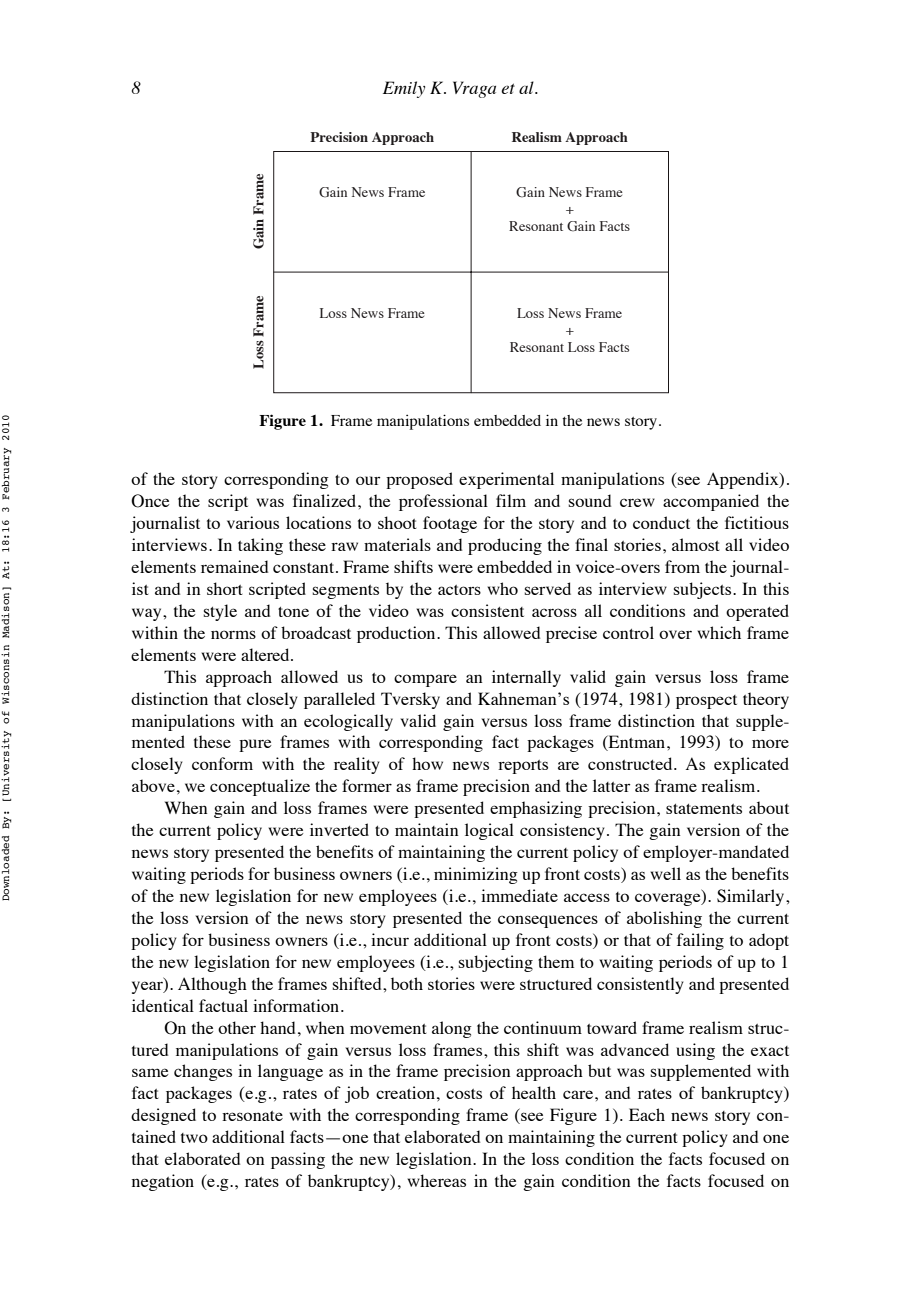 The width and height of the screenshot is (921, 1316). Describe the element at coordinates (443, 502) in the screenshot. I see `professional` at that location.
